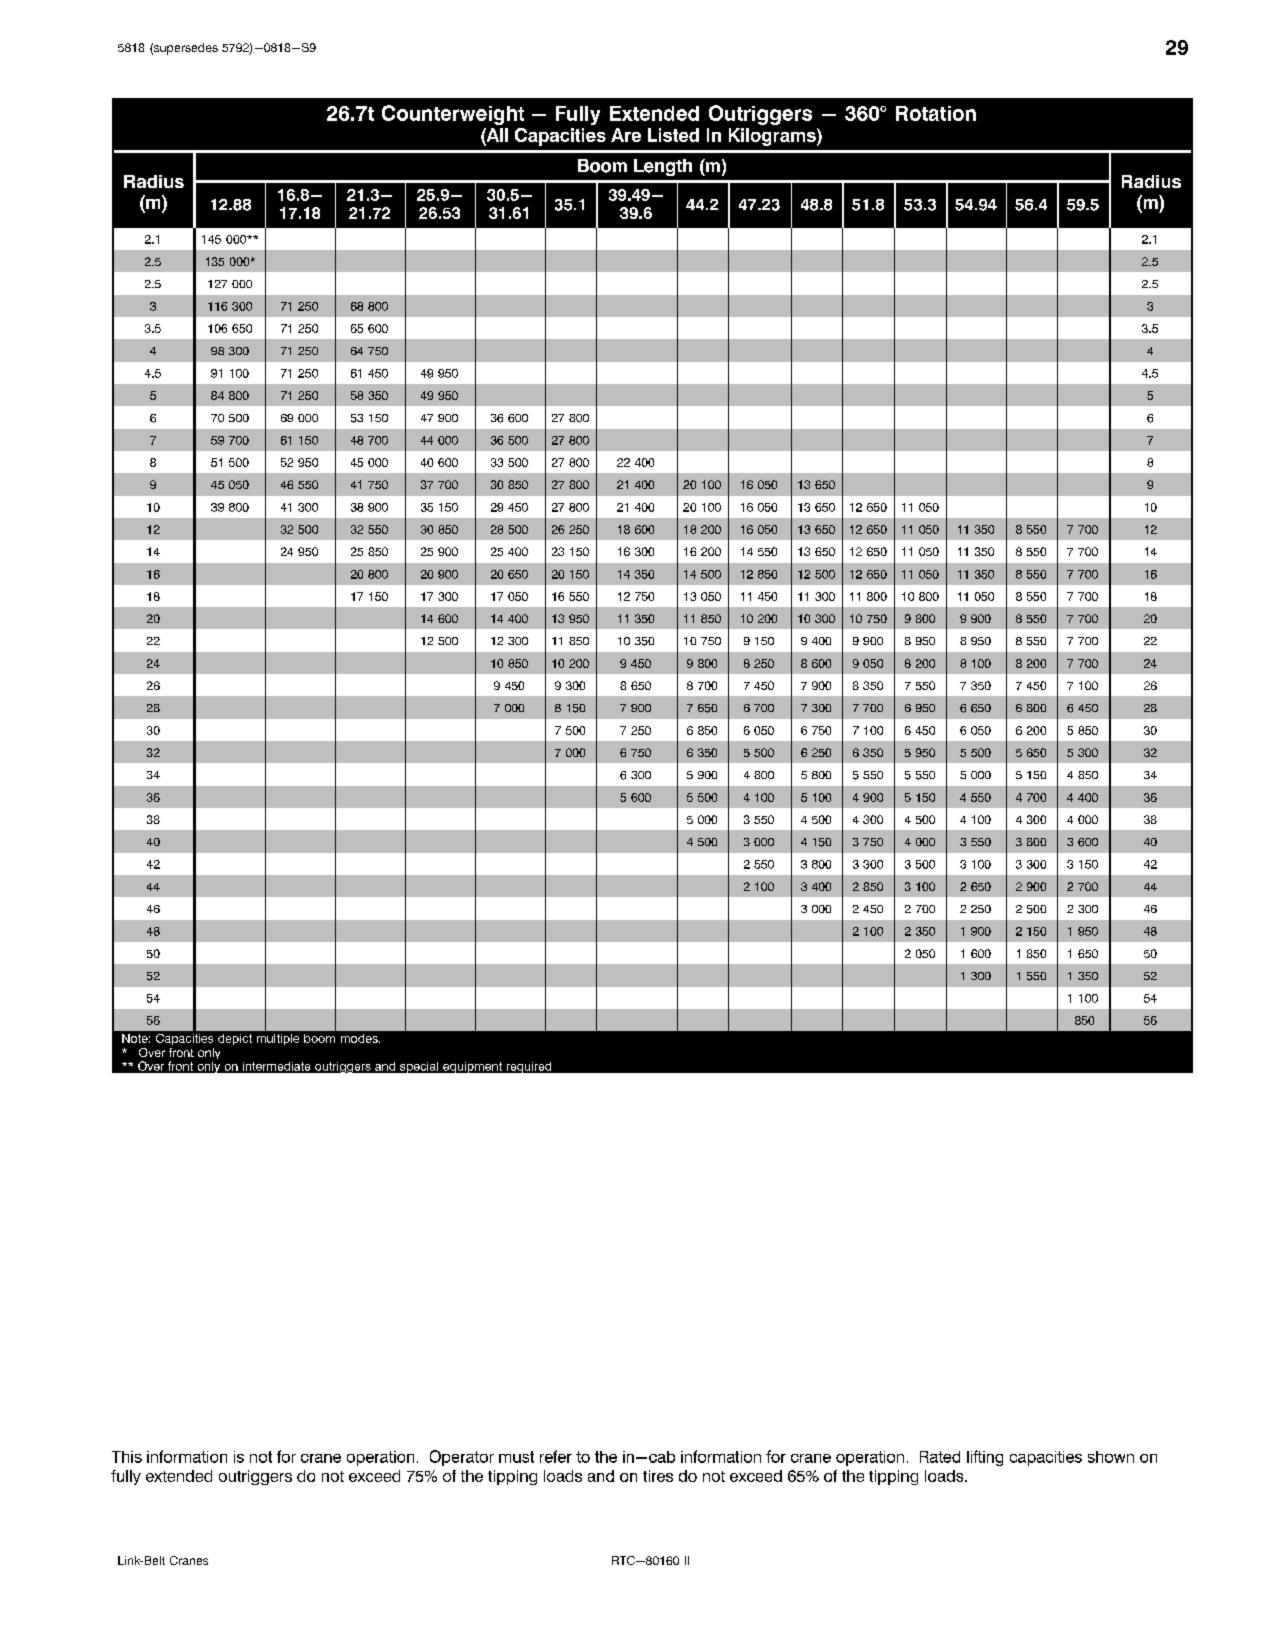  I want to click on Counterweight, so click(453, 115).
